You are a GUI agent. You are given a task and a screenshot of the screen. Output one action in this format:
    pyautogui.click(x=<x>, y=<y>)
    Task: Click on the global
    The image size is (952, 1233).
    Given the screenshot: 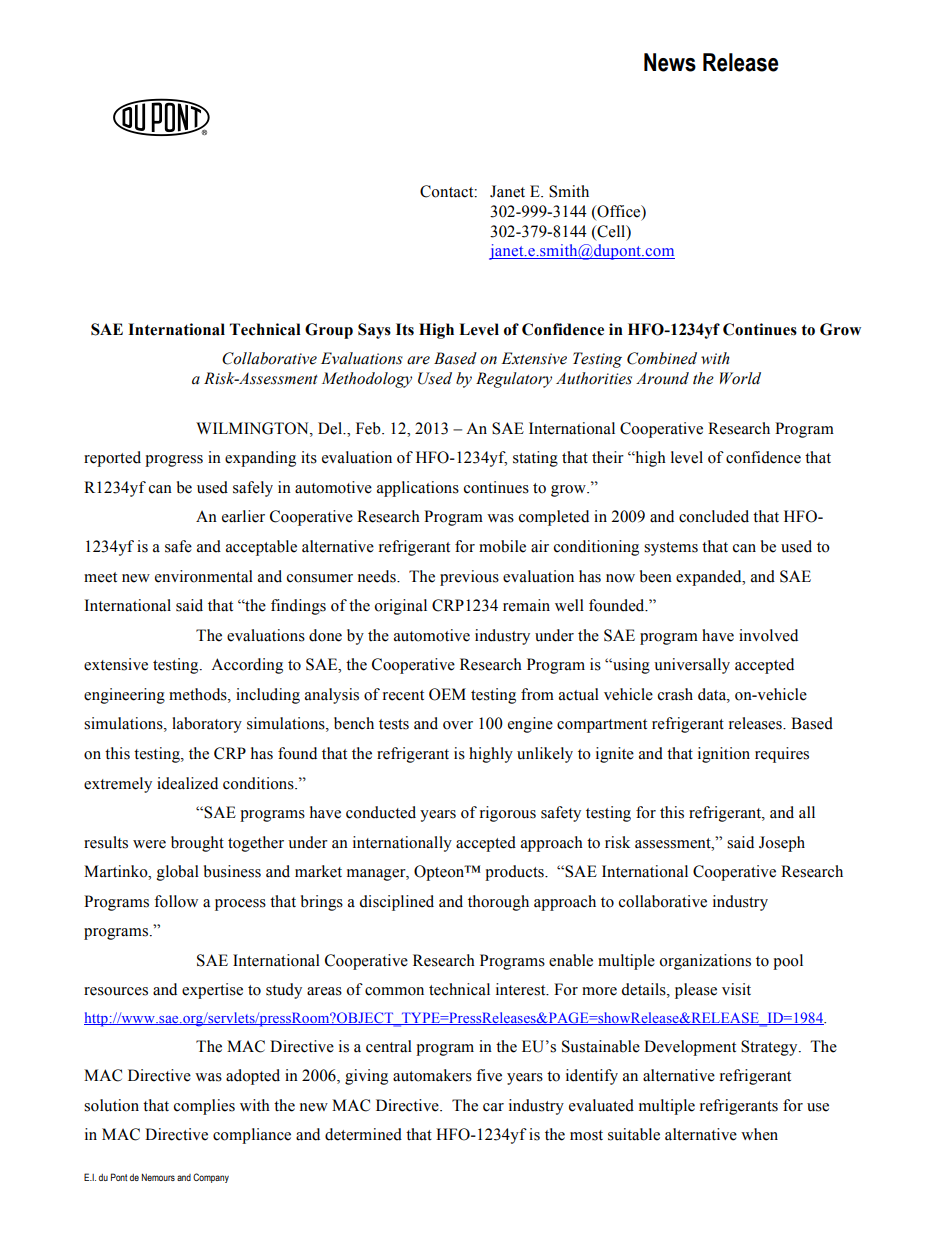 What is the action you would take?
    pyautogui.click(x=178, y=873)
